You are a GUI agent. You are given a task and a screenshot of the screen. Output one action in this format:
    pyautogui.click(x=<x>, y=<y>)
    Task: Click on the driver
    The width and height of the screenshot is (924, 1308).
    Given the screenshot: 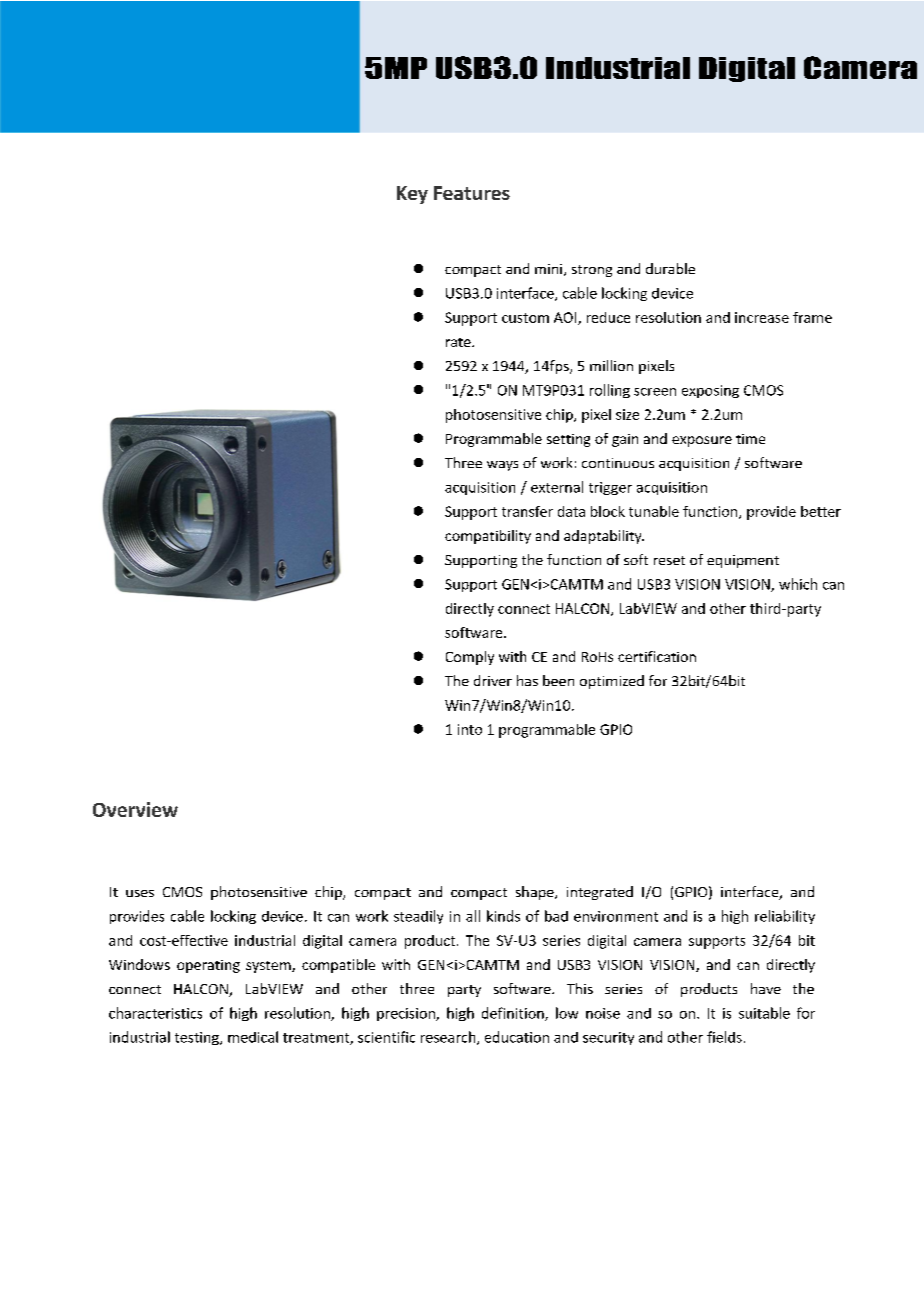 What is the action you would take?
    pyautogui.click(x=493, y=680)
